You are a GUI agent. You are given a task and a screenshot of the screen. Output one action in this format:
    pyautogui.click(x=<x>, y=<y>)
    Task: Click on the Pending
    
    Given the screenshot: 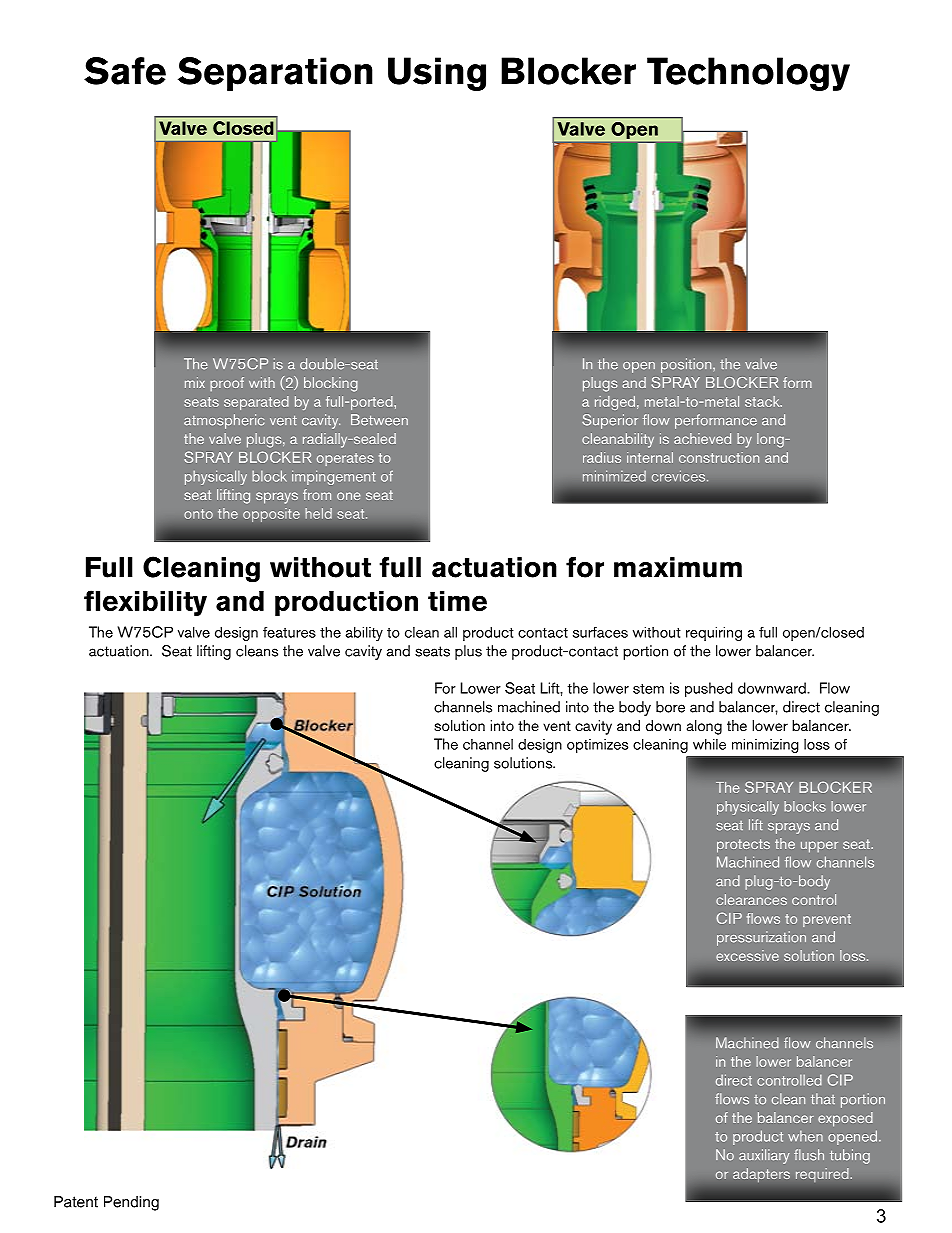 What is the action you would take?
    pyautogui.click(x=131, y=1203)
